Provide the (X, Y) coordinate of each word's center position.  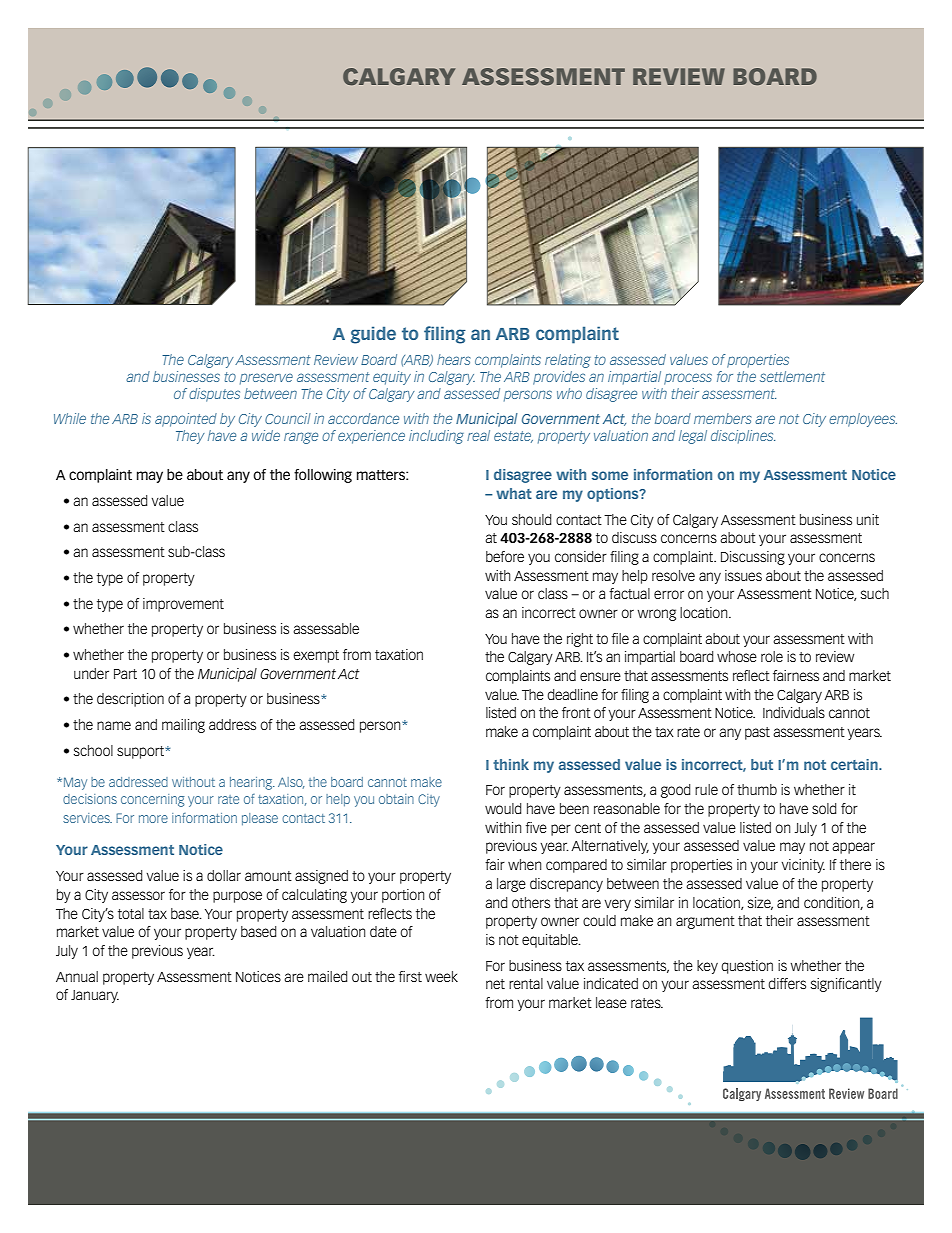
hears (454, 359)
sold (824, 808)
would (503, 808)
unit (868, 519)
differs (787, 983)
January (95, 996)
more (153, 819)
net (495, 984)
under (91, 673)
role (772, 656)
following (323, 476)
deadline (572, 694)
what (514, 493)
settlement (792, 376)
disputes (214, 395)
